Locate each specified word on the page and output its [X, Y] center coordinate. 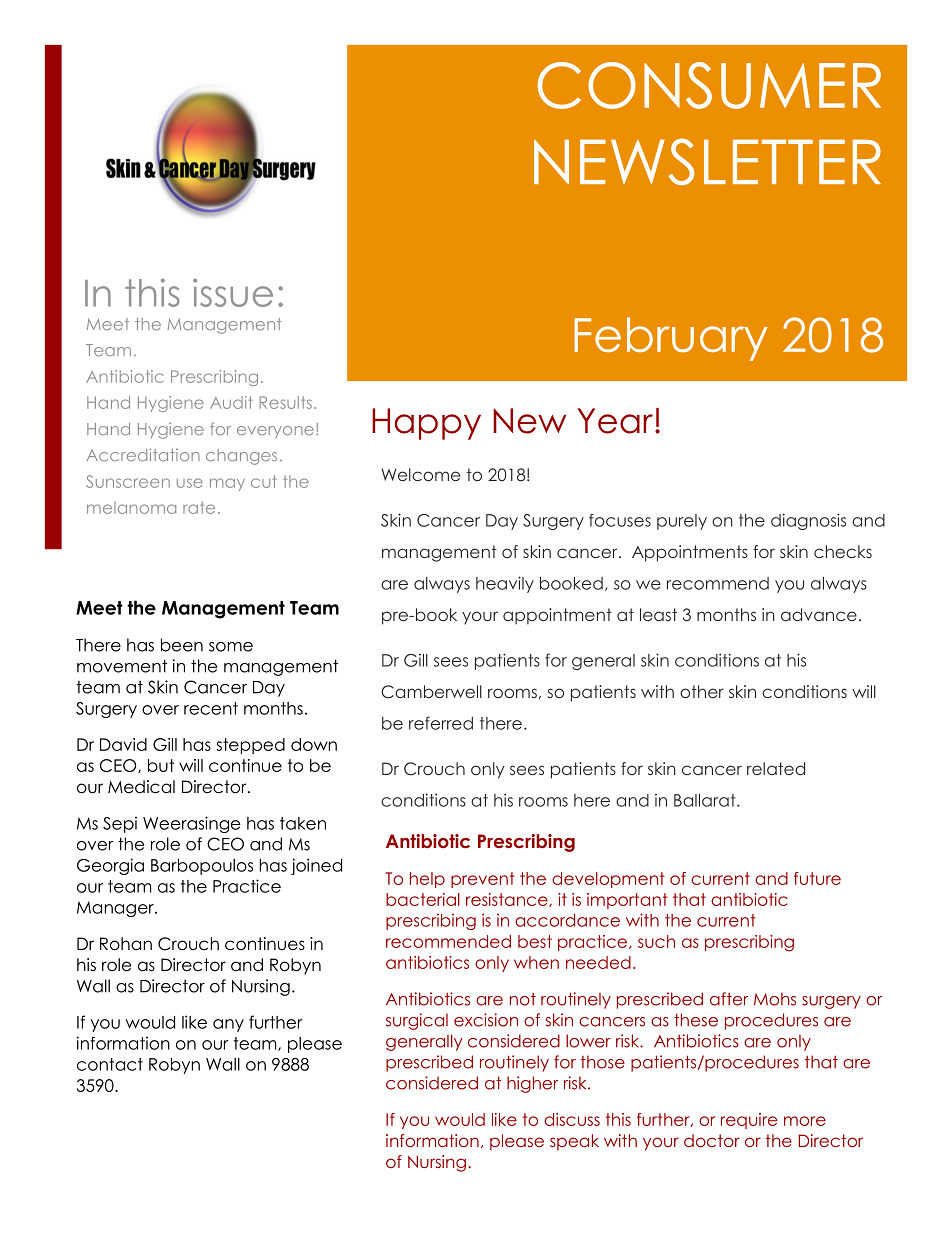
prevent [482, 880]
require [749, 1121]
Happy [426, 424]
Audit [231, 402]
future [817, 878]
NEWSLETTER [707, 161]
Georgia [110, 866]
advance [819, 614]
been [182, 645]
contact [110, 1064]
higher [532, 1084]
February [671, 339]
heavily [505, 584]
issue [233, 293]
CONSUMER [709, 85]
